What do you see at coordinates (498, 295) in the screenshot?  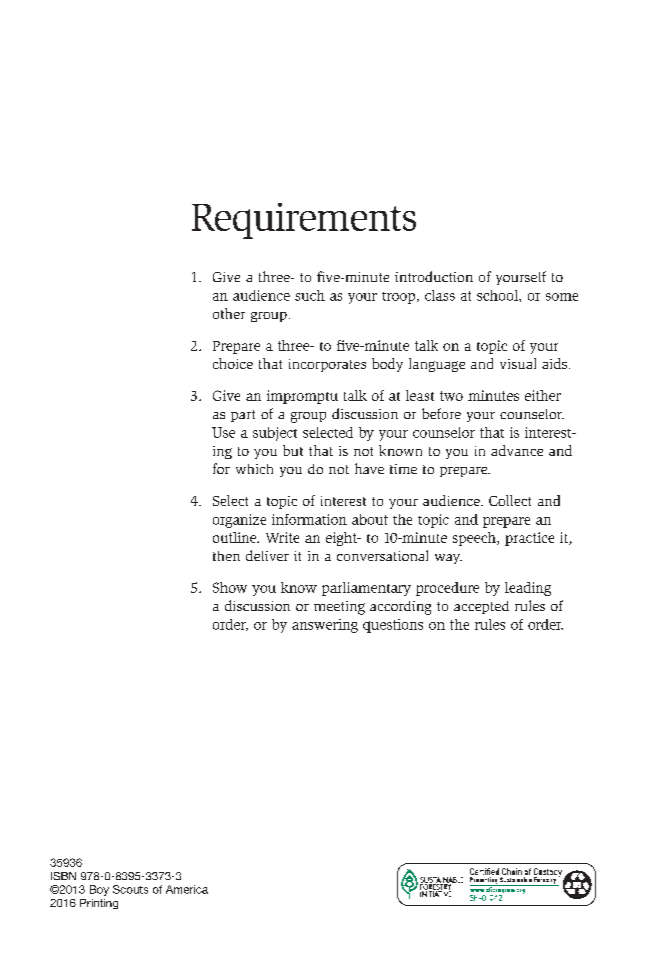 I see `school` at bounding box center [498, 295].
